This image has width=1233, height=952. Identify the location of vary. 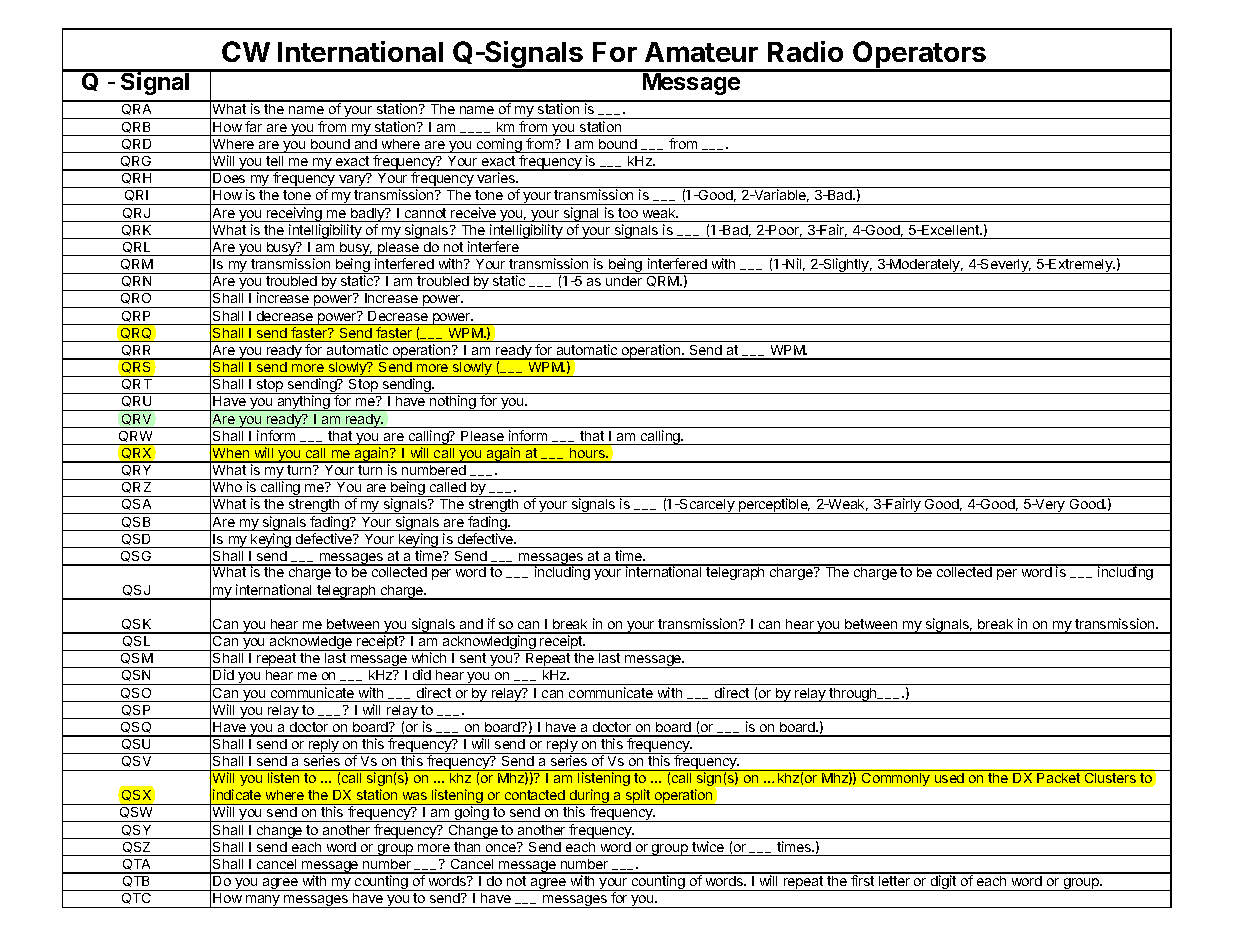
(352, 181).
